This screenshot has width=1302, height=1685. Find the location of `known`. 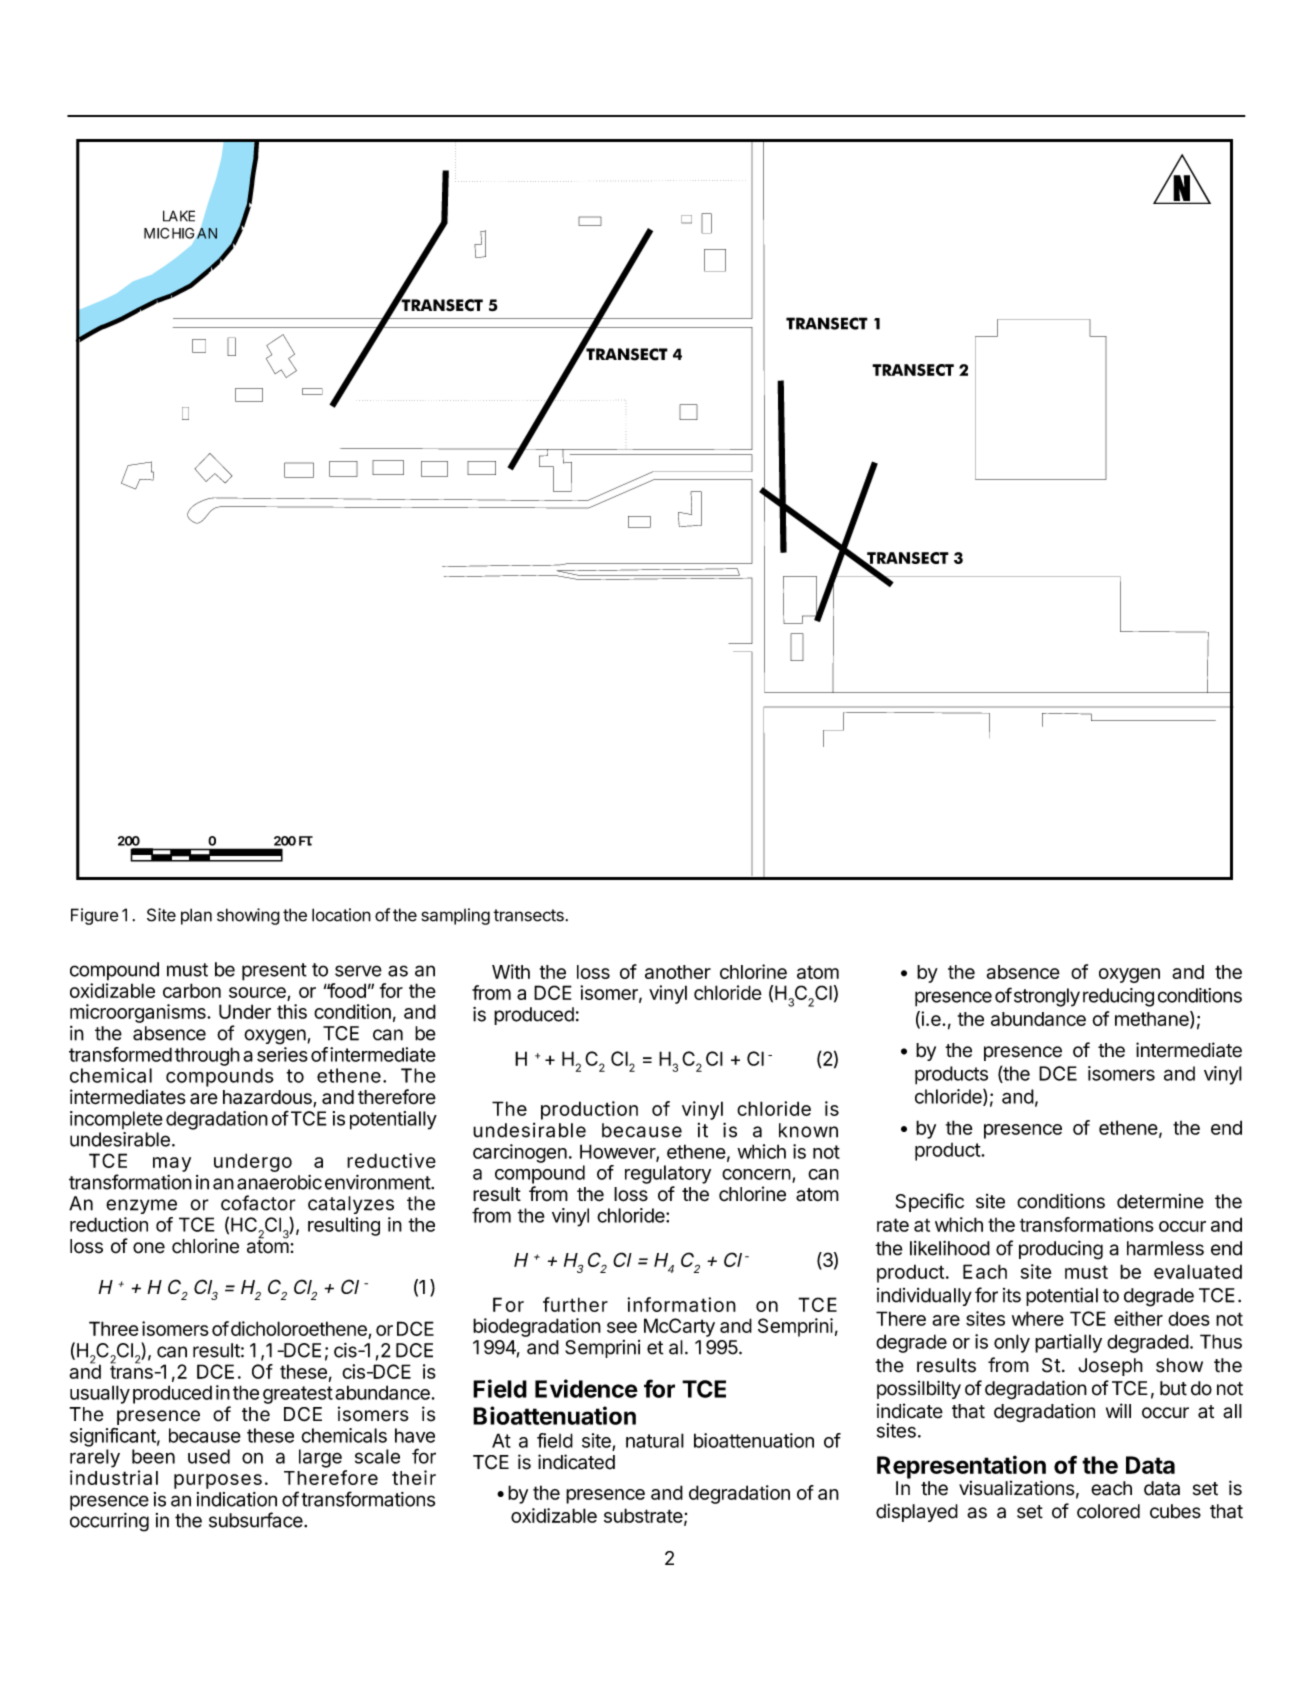

known is located at coordinates (808, 1130).
